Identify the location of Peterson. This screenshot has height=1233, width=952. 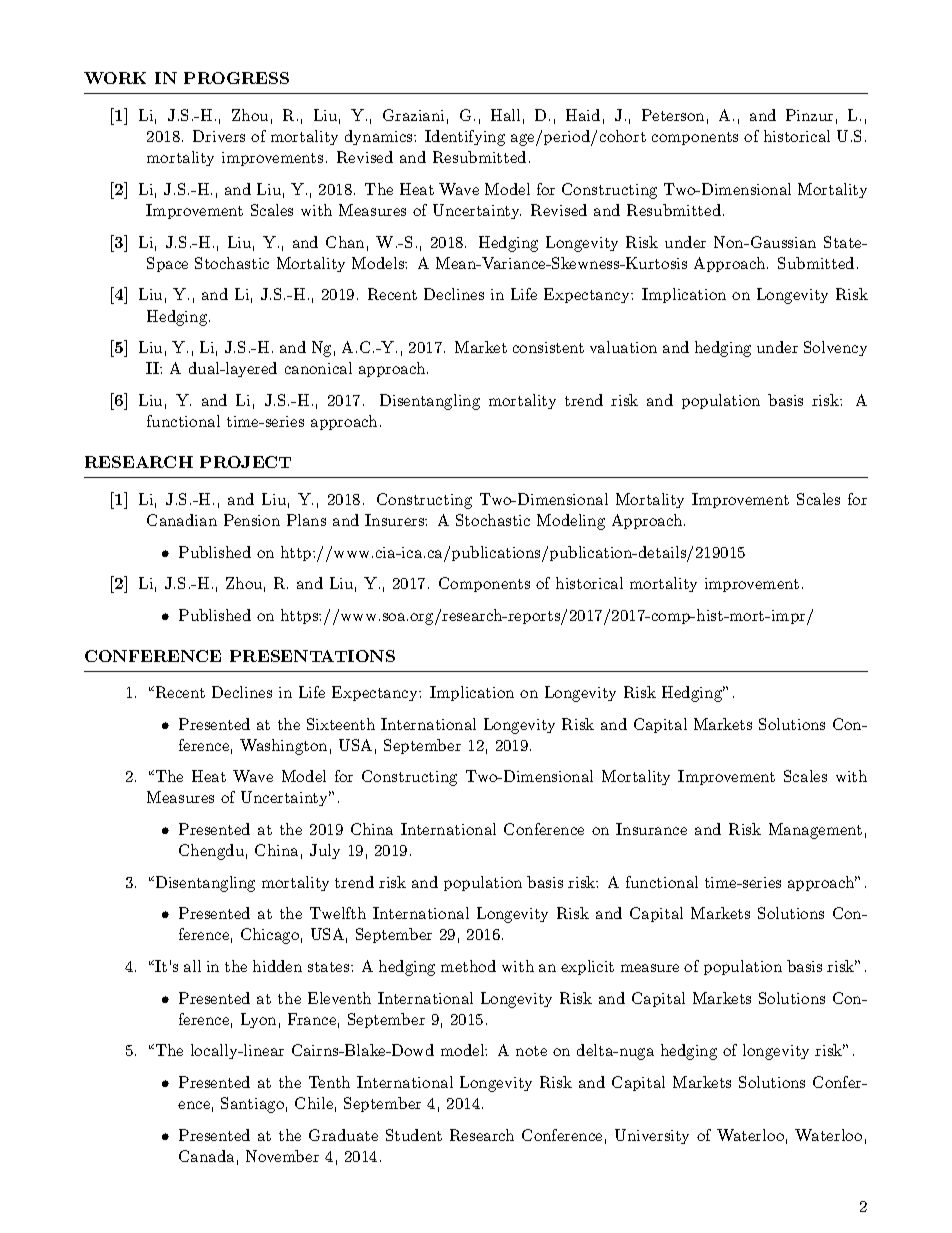
(673, 115).
